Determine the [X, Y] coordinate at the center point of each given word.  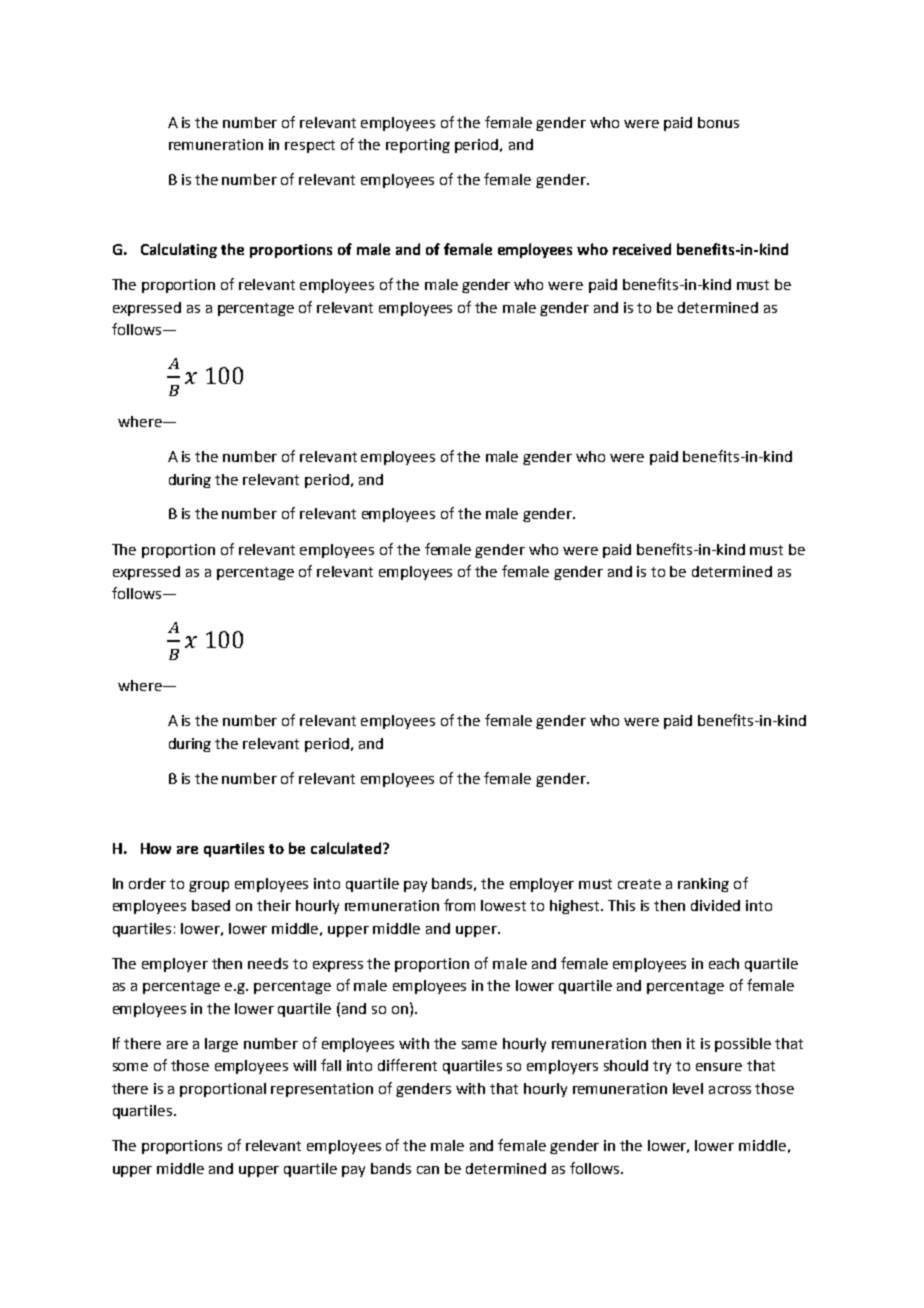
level [688, 1088]
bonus [718, 122]
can [428, 1170]
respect [310, 146]
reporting [418, 146]
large [221, 1045]
